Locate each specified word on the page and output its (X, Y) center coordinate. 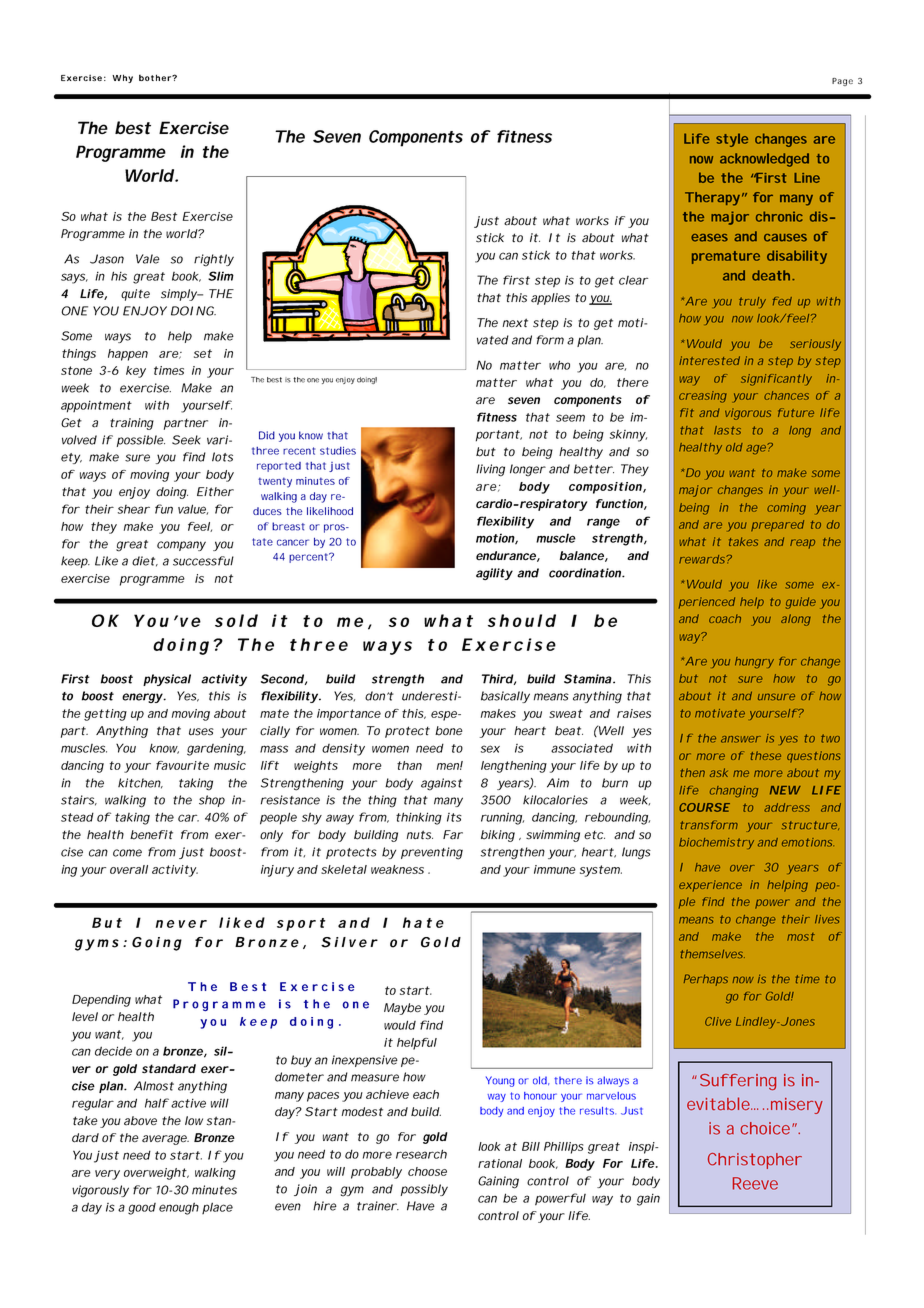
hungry (754, 663)
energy (142, 698)
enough (179, 1208)
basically (505, 697)
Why (122, 78)
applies (550, 299)
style (732, 140)
